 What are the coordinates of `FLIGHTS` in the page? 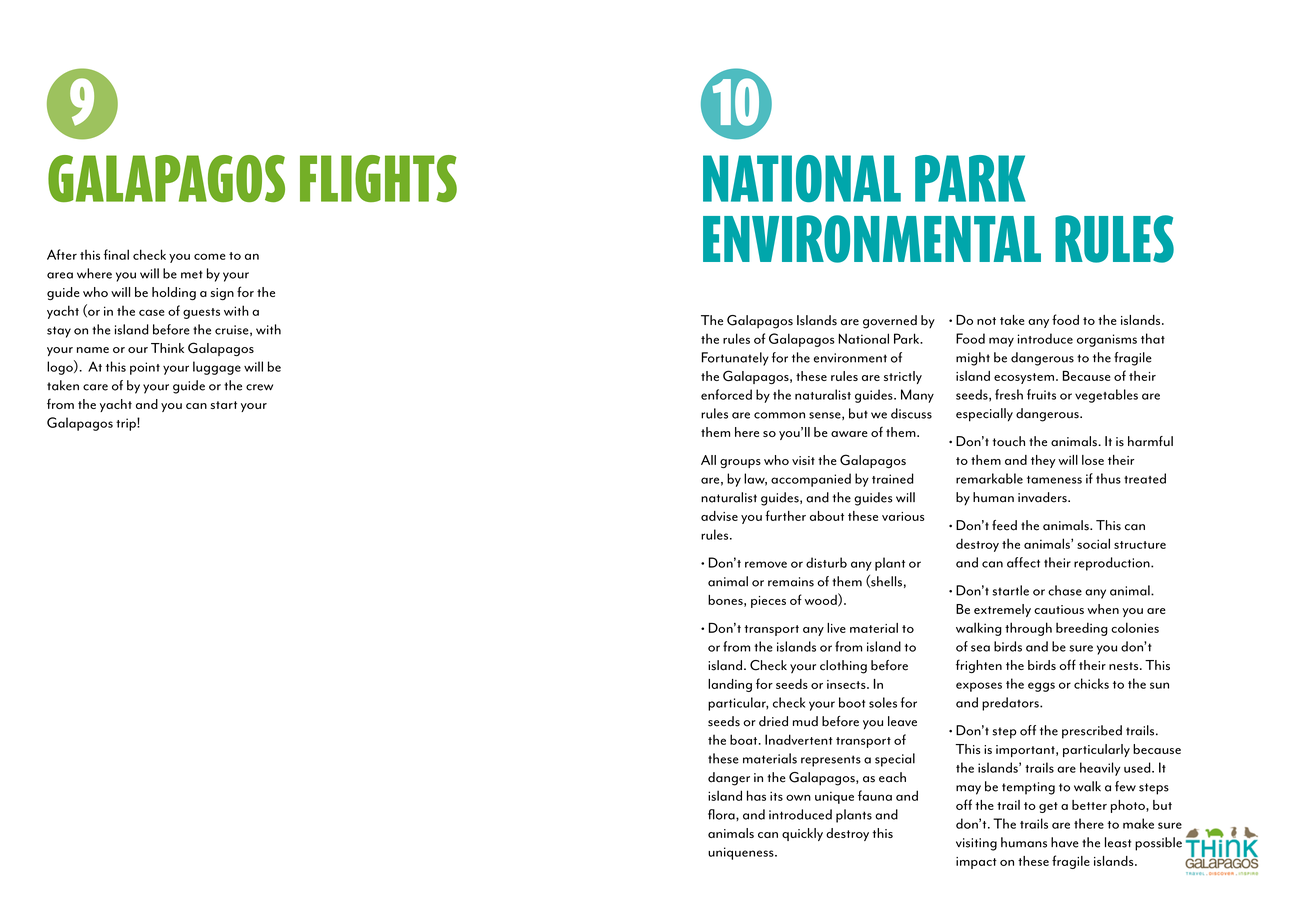 It's located at (378, 178).
